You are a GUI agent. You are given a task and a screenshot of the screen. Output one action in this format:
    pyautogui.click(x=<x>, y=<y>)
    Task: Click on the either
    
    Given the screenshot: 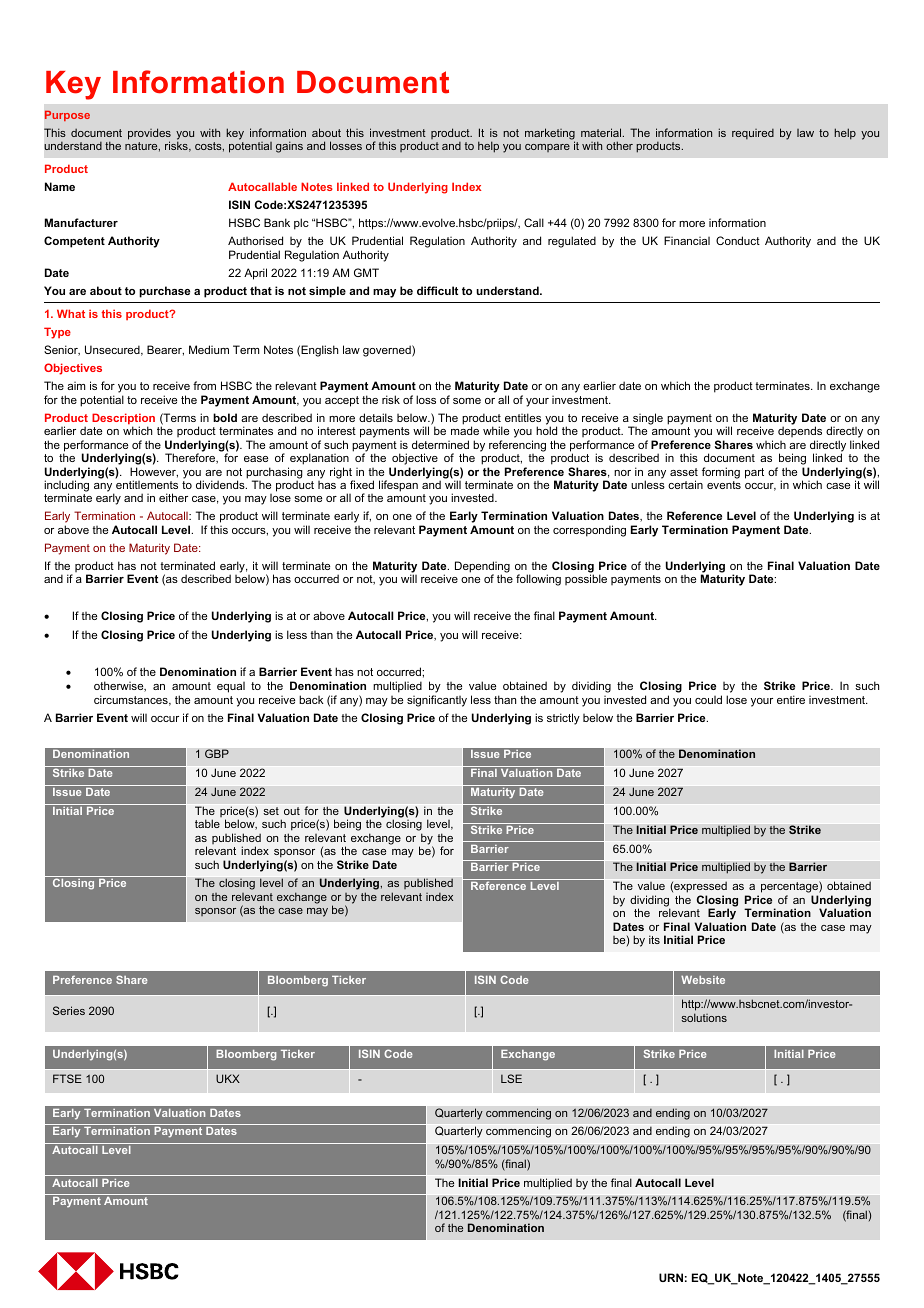 What is the action you would take?
    pyautogui.click(x=173, y=497)
